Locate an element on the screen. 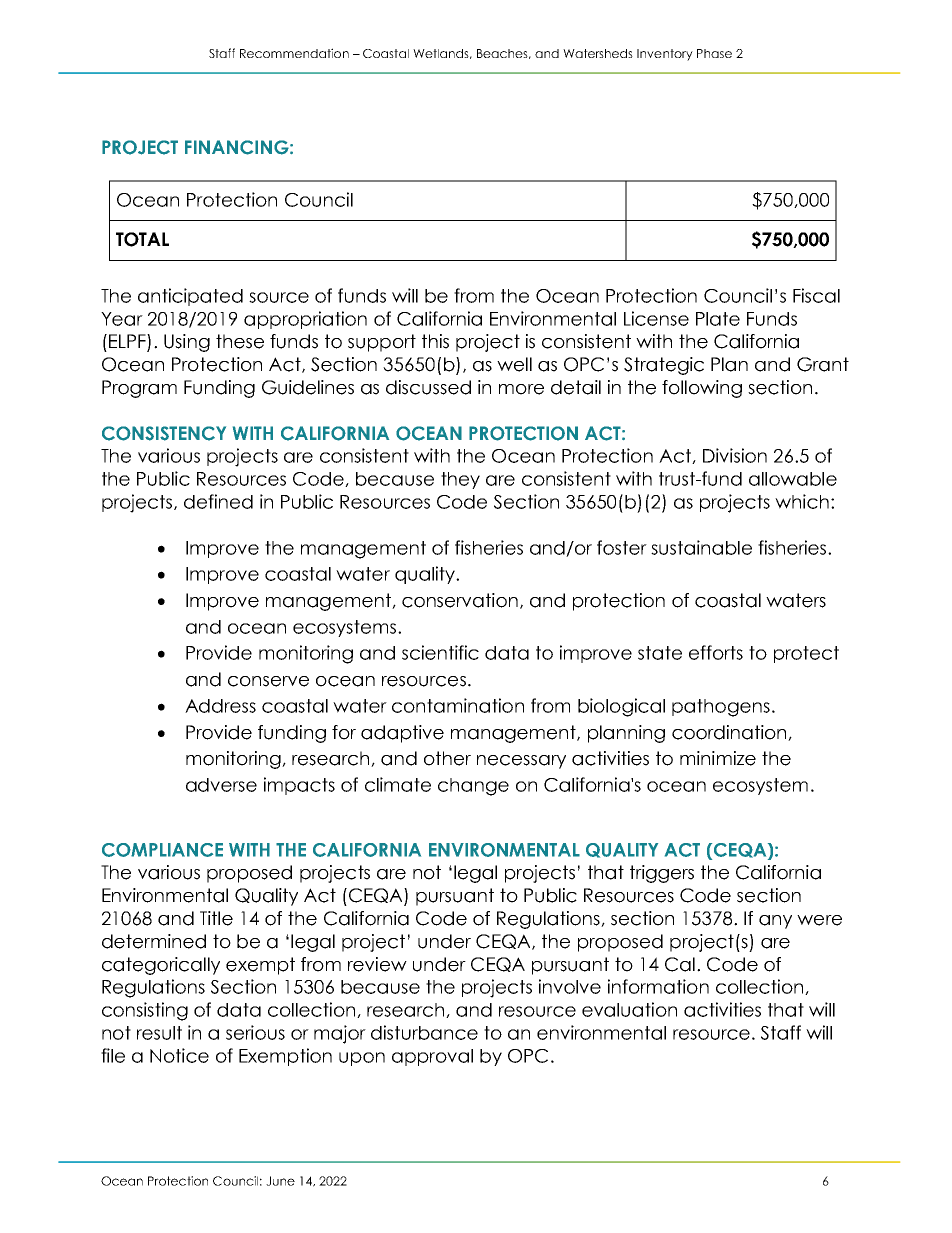 The height and width of the screenshot is (1233, 952). adverse is located at coordinates (221, 785).
